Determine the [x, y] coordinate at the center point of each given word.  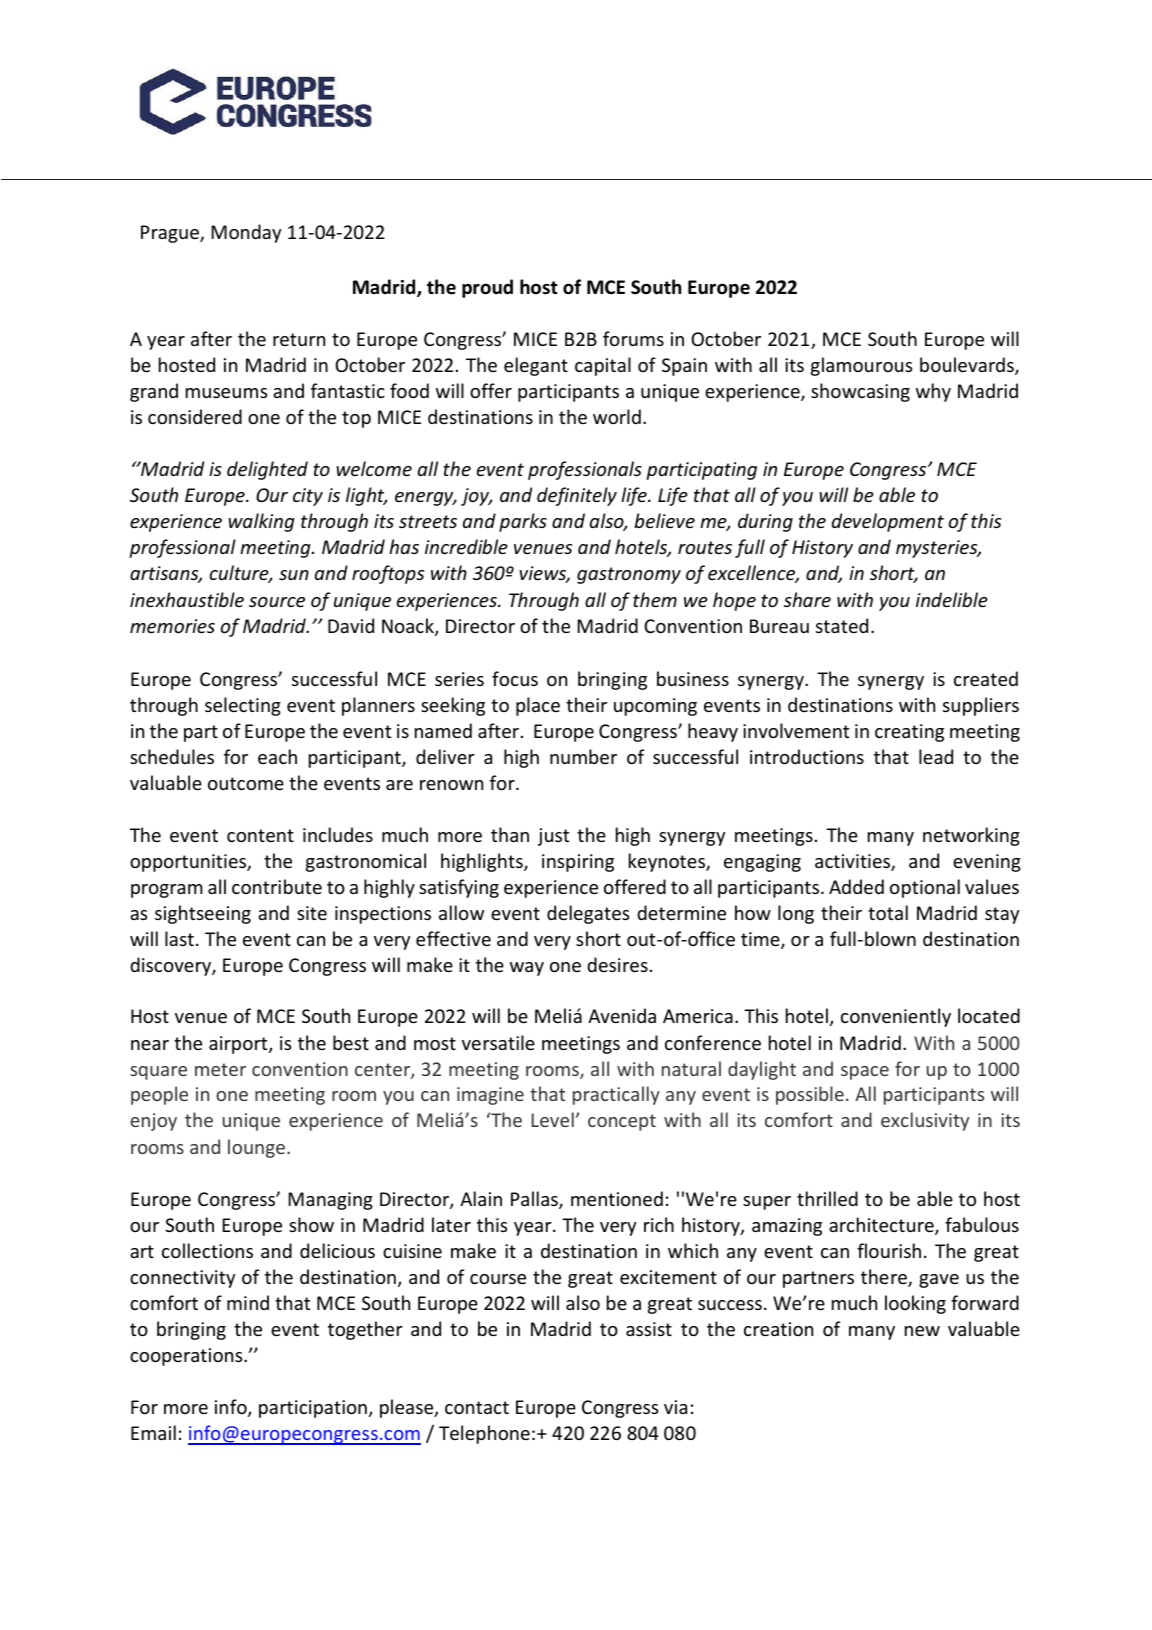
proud [487, 288]
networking [971, 836]
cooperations [187, 1357]
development [888, 522]
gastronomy [629, 575]
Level [553, 1119]
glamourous [861, 366]
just [553, 837]
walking [261, 522]
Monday [246, 233]
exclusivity [925, 1121]
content [260, 835]
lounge [256, 1148]
